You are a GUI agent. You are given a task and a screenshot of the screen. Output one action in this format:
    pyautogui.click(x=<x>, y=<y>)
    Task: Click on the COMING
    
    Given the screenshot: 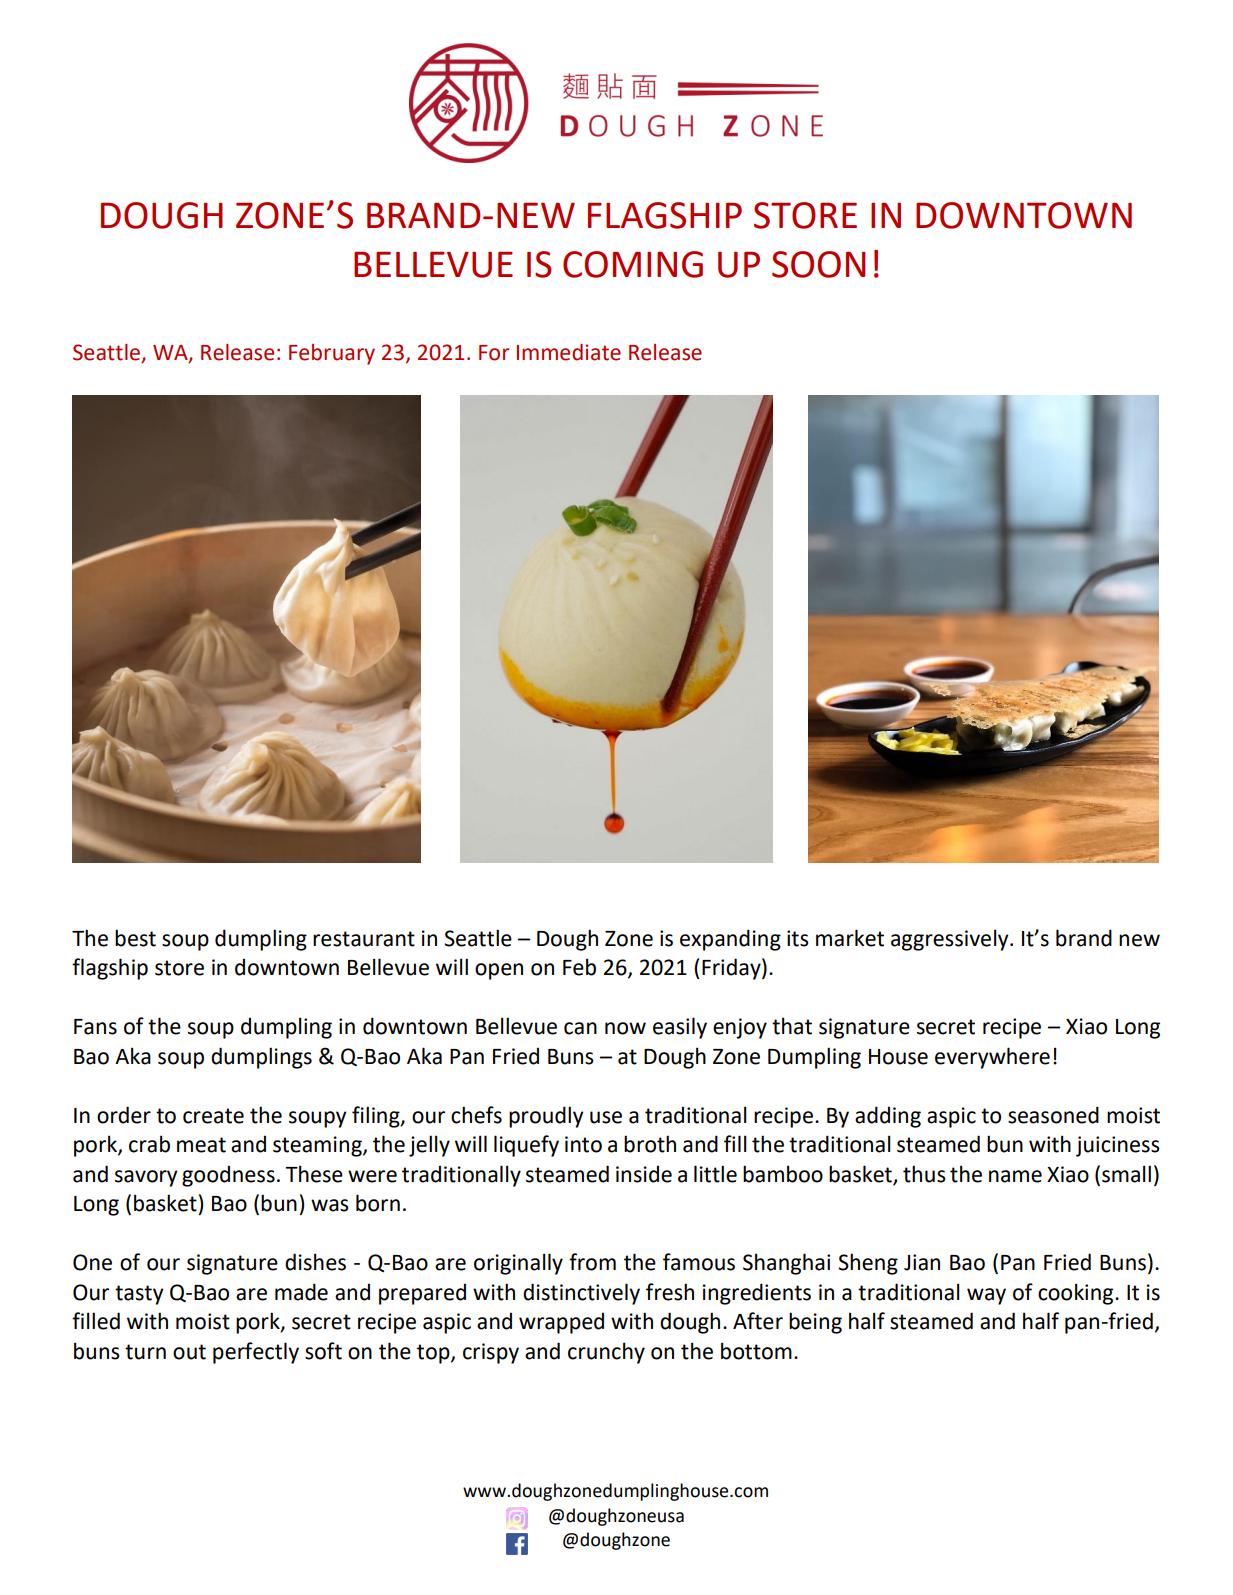 What is the action you would take?
    pyautogui.click(x=633, y=264)
